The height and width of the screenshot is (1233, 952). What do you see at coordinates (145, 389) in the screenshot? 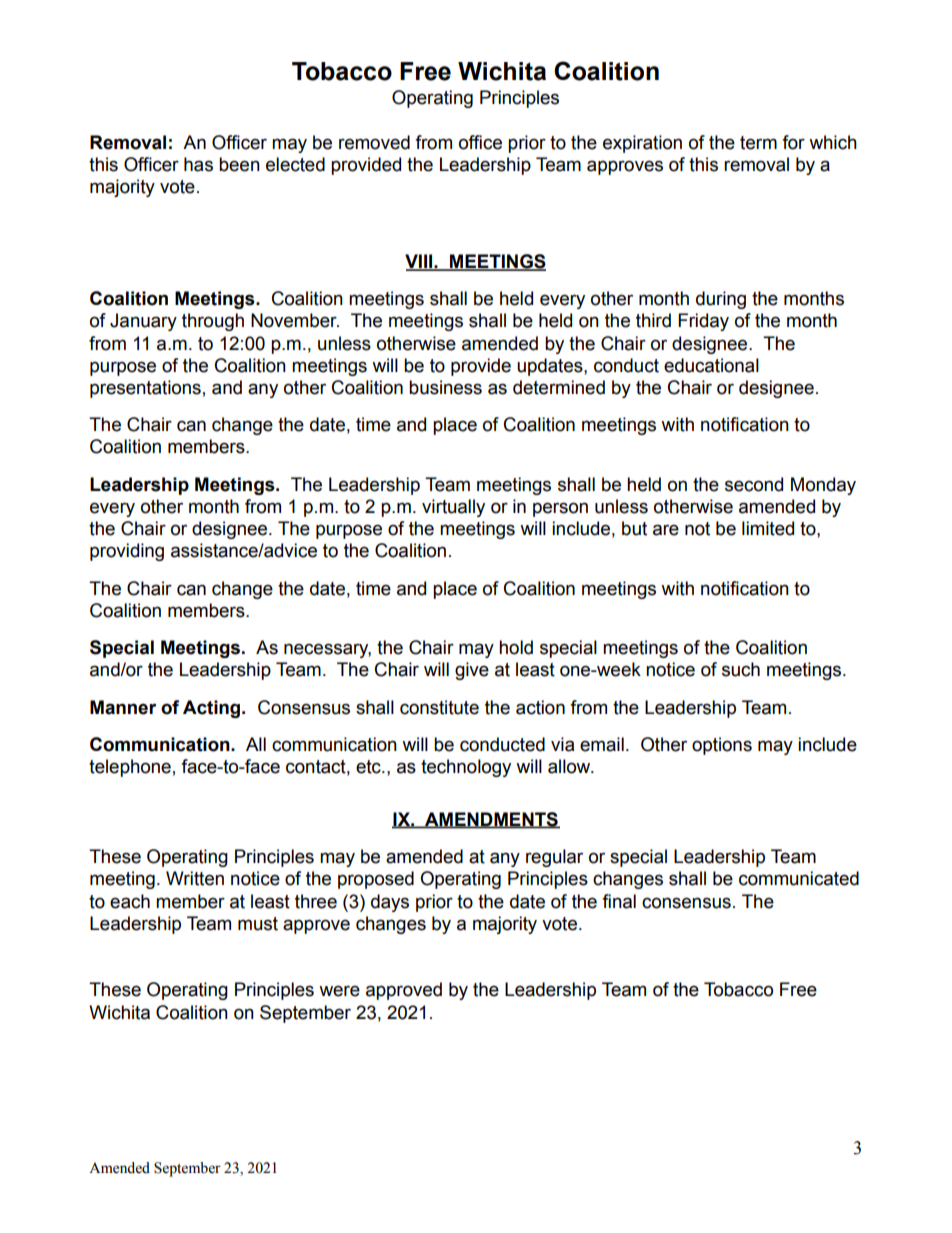
I see `presentations` at bounding box center [145, 389].
